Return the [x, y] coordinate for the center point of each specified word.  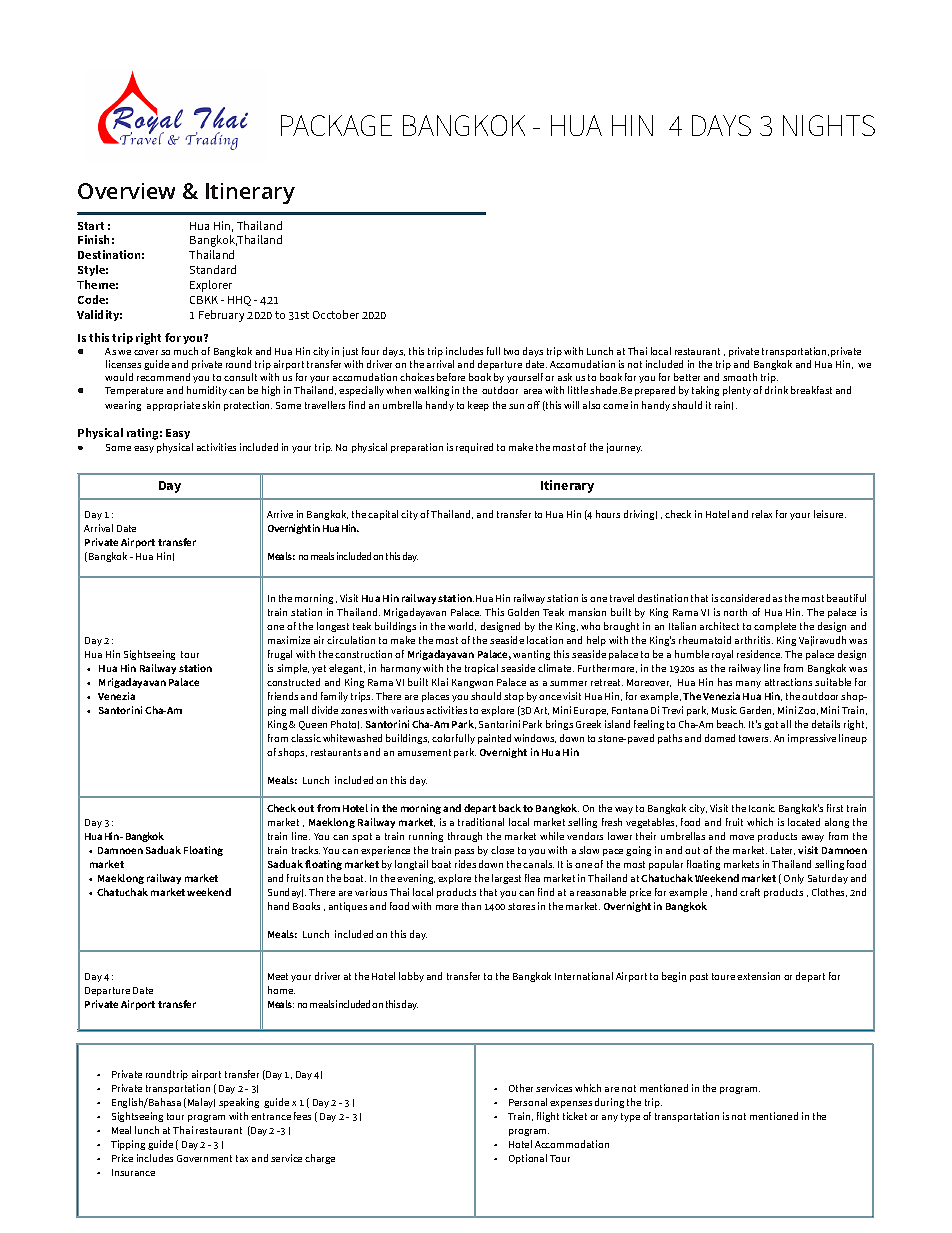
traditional [481, 822]
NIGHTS [829, 125]
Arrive [280, 514]
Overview [126, 191]
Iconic [762, 808]
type [630, 1117]
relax [762, 514]
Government [204, 1158]
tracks [306, 850]
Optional [528, 1159]
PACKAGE [336, 125]
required [474, 448]
